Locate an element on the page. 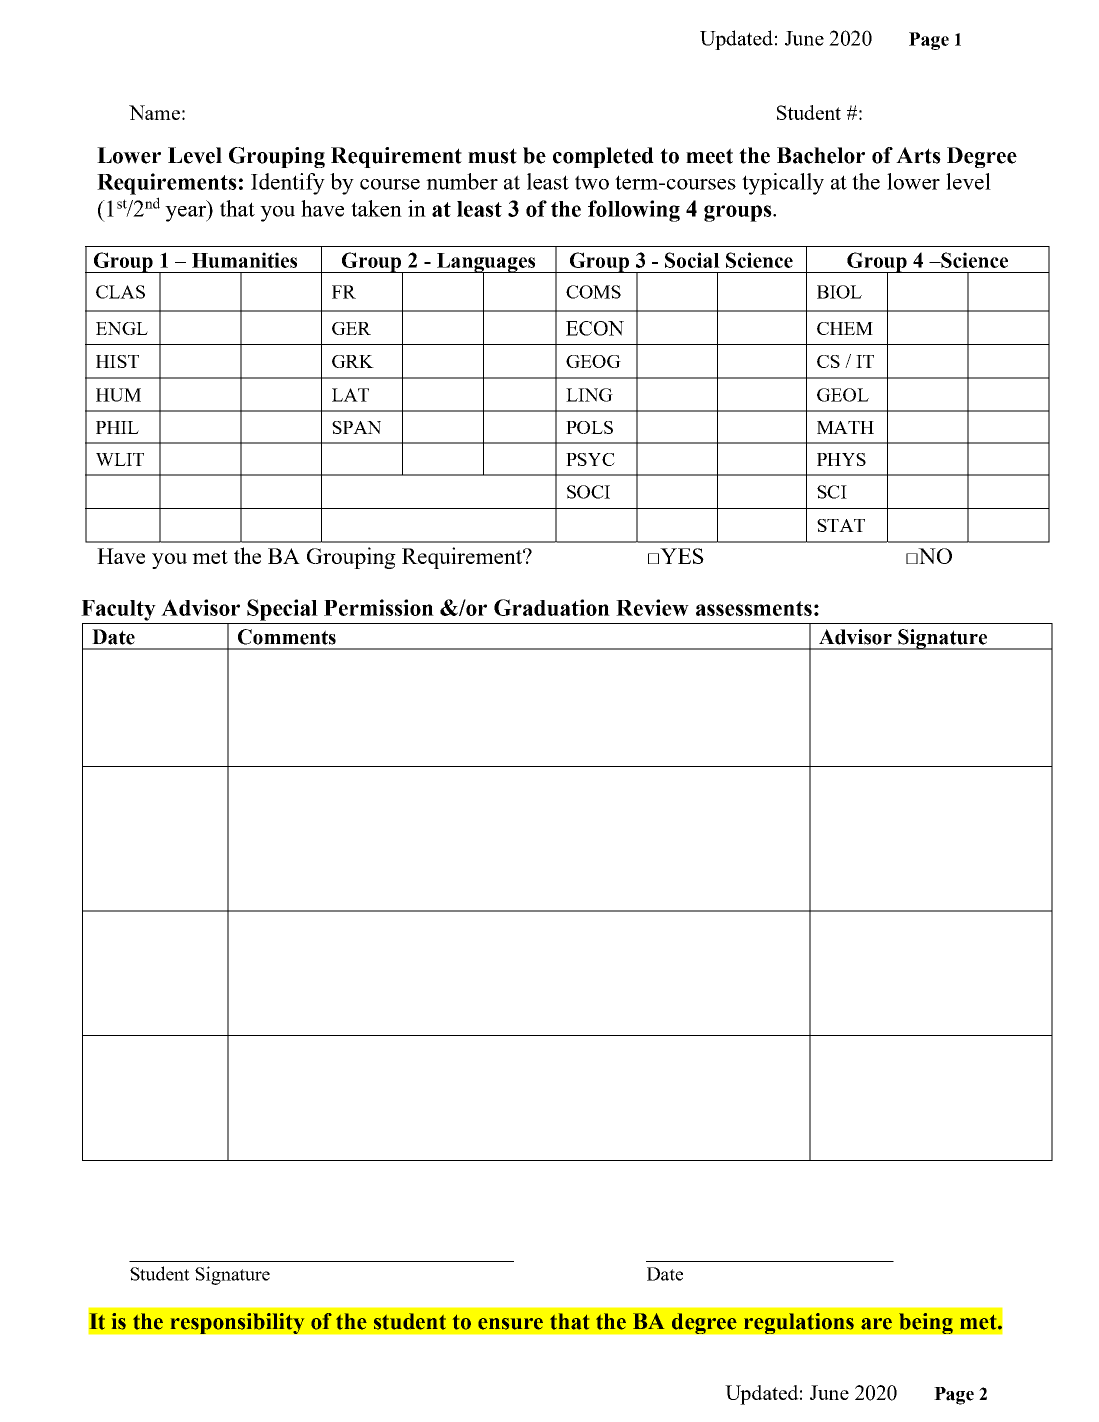 The width and height of the image is (1099, 1422). regulations is located at coordinates (799, 1323).
